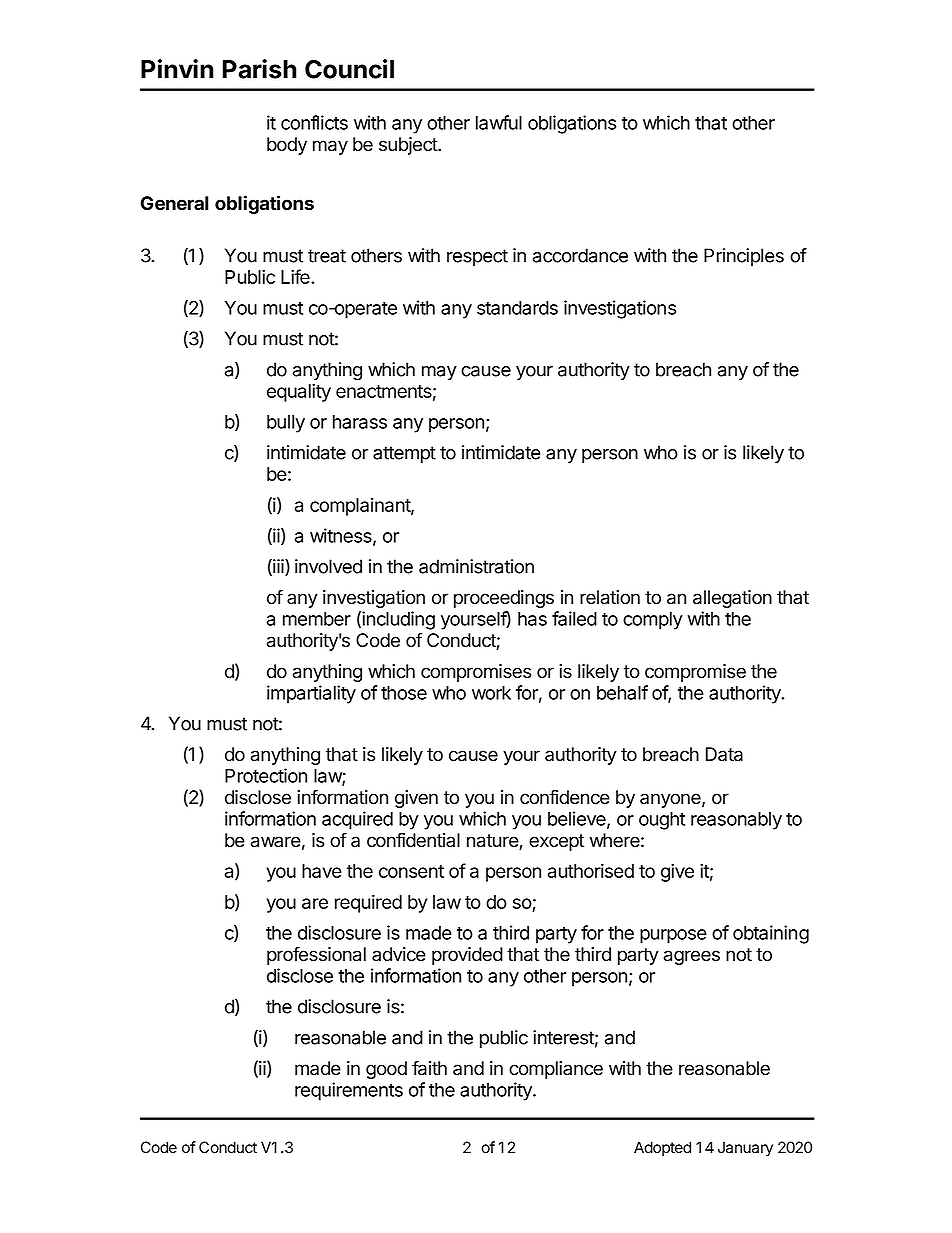 The image size is (952, 1233). Describe the element at coordinates (732, 599) in the screenshot. I see `allegation` at that location.
